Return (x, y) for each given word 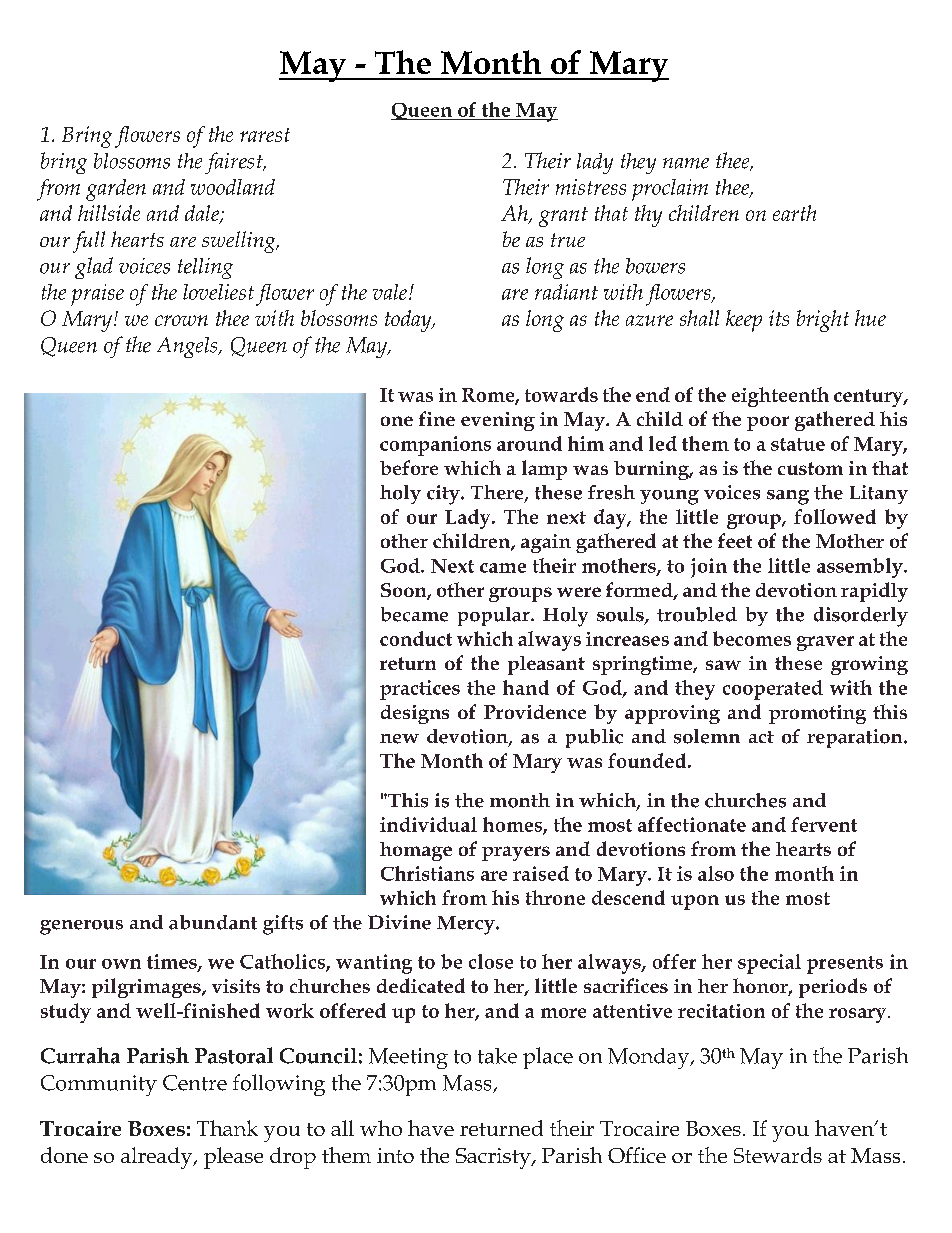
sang (788, 497)
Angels (188, 347)
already (158, 1158)
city (444, 495)
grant (563, 217)
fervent (824, 824)
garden (116, 190)
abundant (213, 922)
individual (428, 824)
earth (794, 213)
